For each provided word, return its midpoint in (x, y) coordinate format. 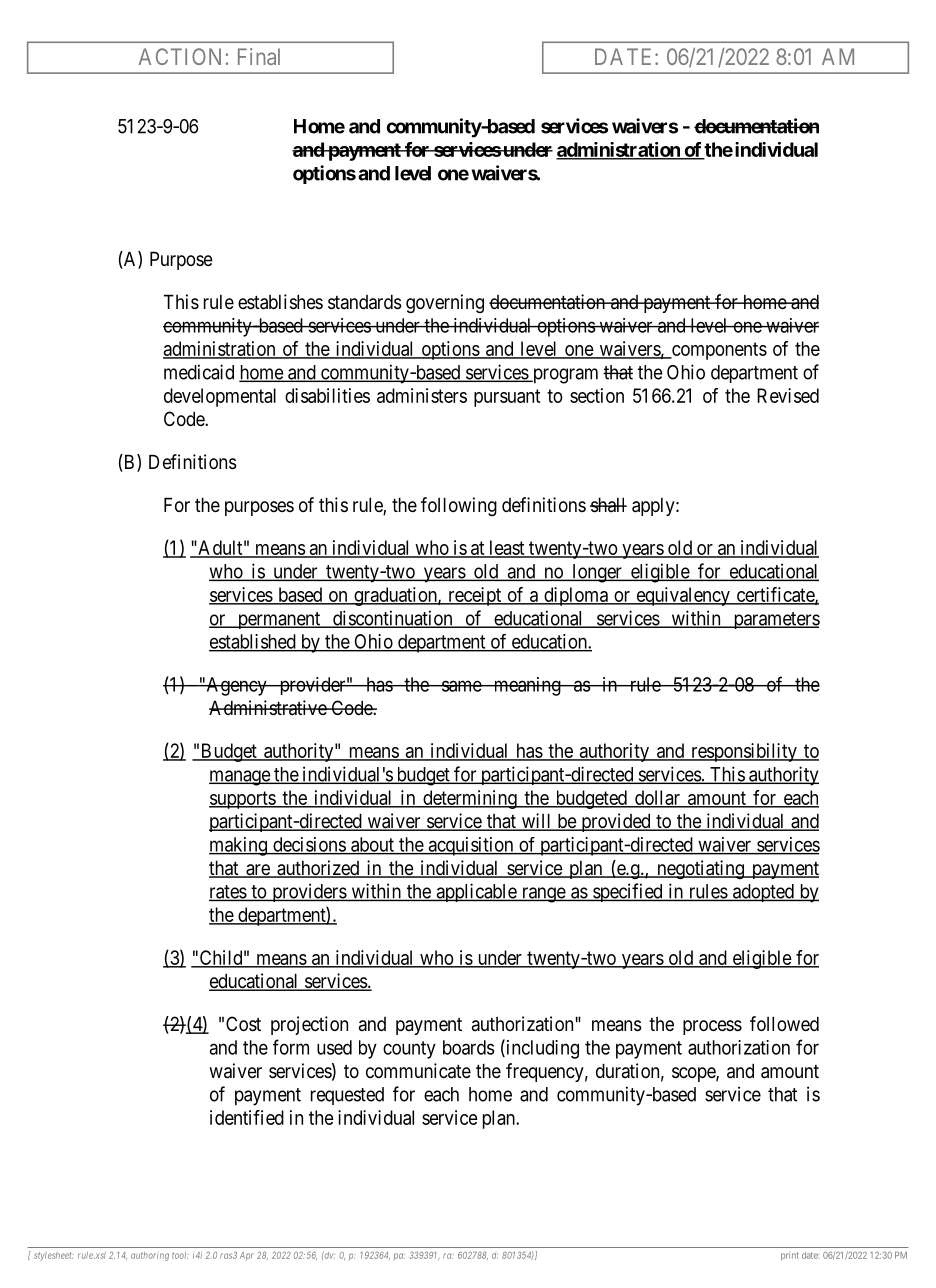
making (239, 846)
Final (259, 56)
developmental (220, 397)
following (459, 506)
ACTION (180, 56)
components (718, 351)
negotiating (700, 869)
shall (608, 505)
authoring (150, 1256)
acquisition (471, 846)
